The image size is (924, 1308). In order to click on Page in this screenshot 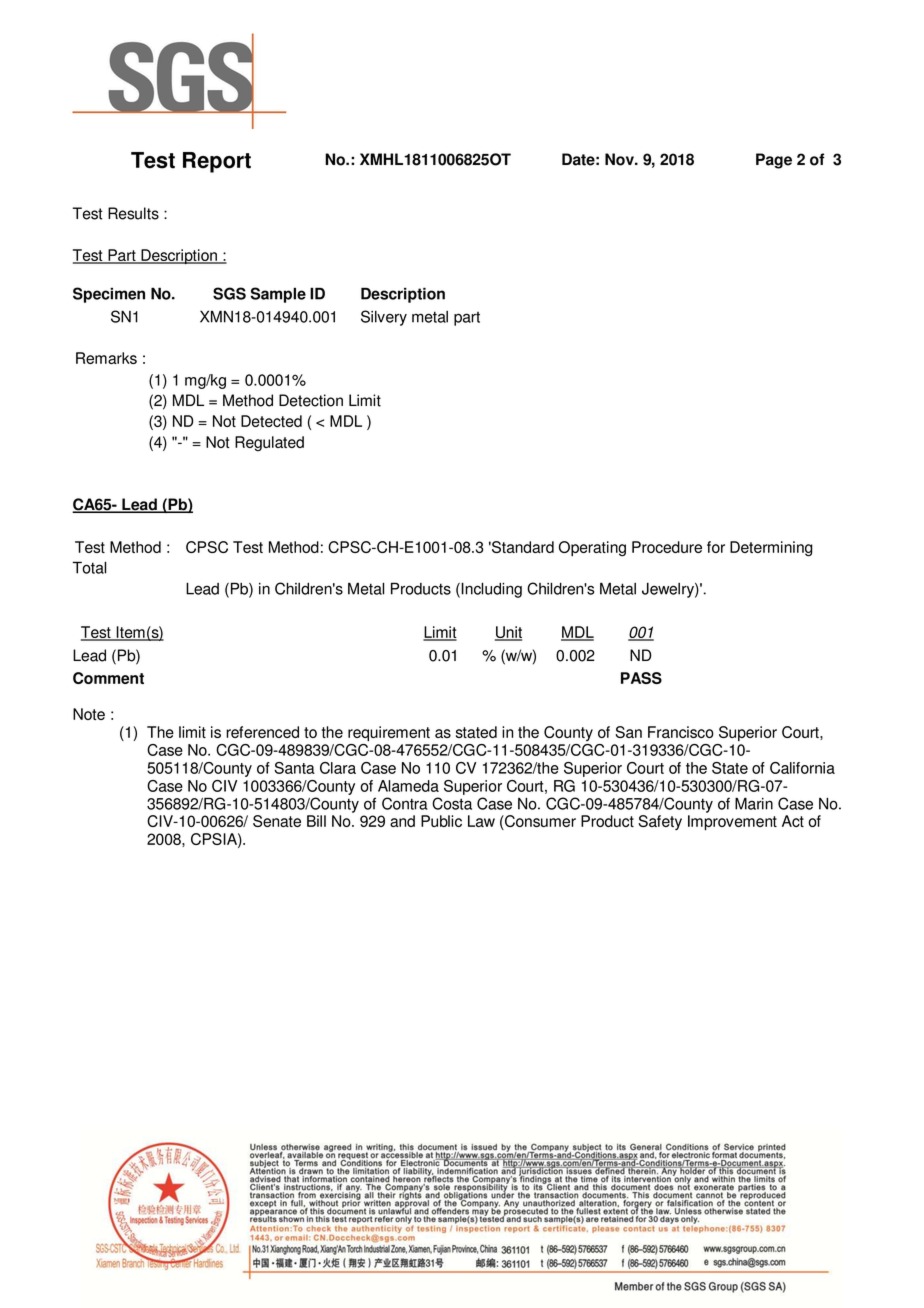, I will do `click(774, 161)`.
